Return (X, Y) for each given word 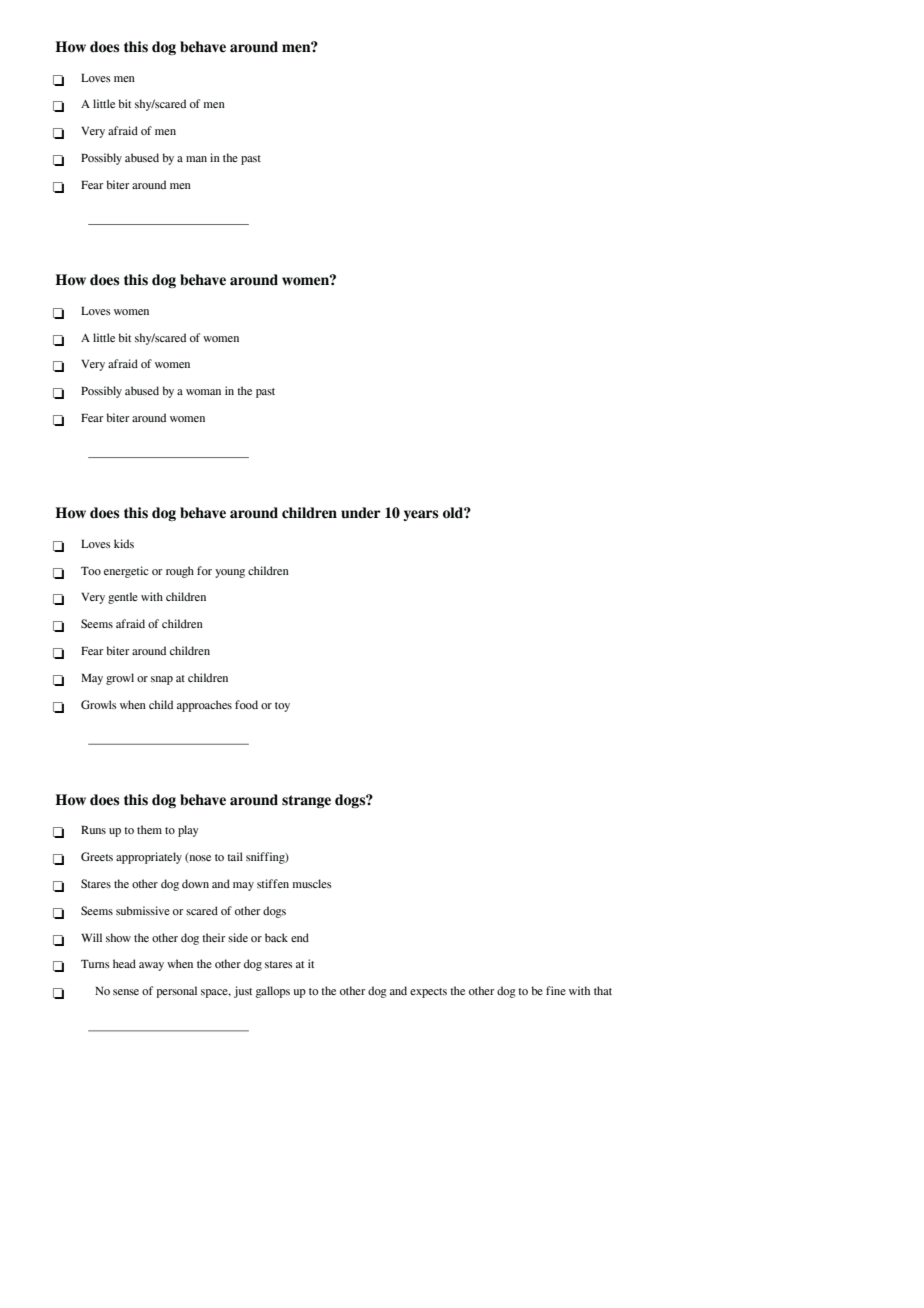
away (151, 966)
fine (556, 990)
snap (162, 680)
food (246, 704)
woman (203, 392)
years (421, 515)
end (300, 937)
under (361, 513)
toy (282, 707)
